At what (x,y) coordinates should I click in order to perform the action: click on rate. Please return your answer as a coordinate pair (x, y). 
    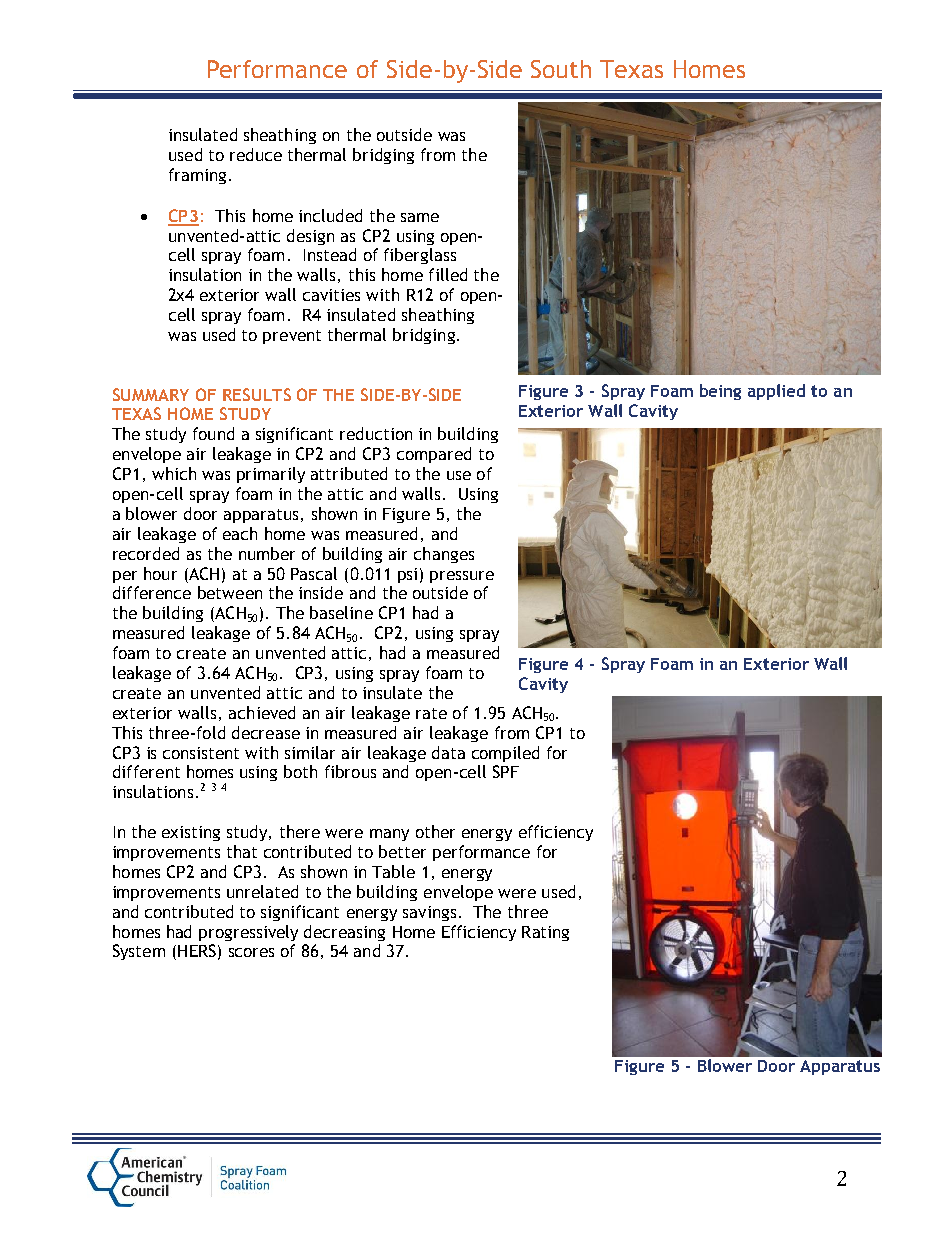
    Looking at the image, I should click on (431, 713).
